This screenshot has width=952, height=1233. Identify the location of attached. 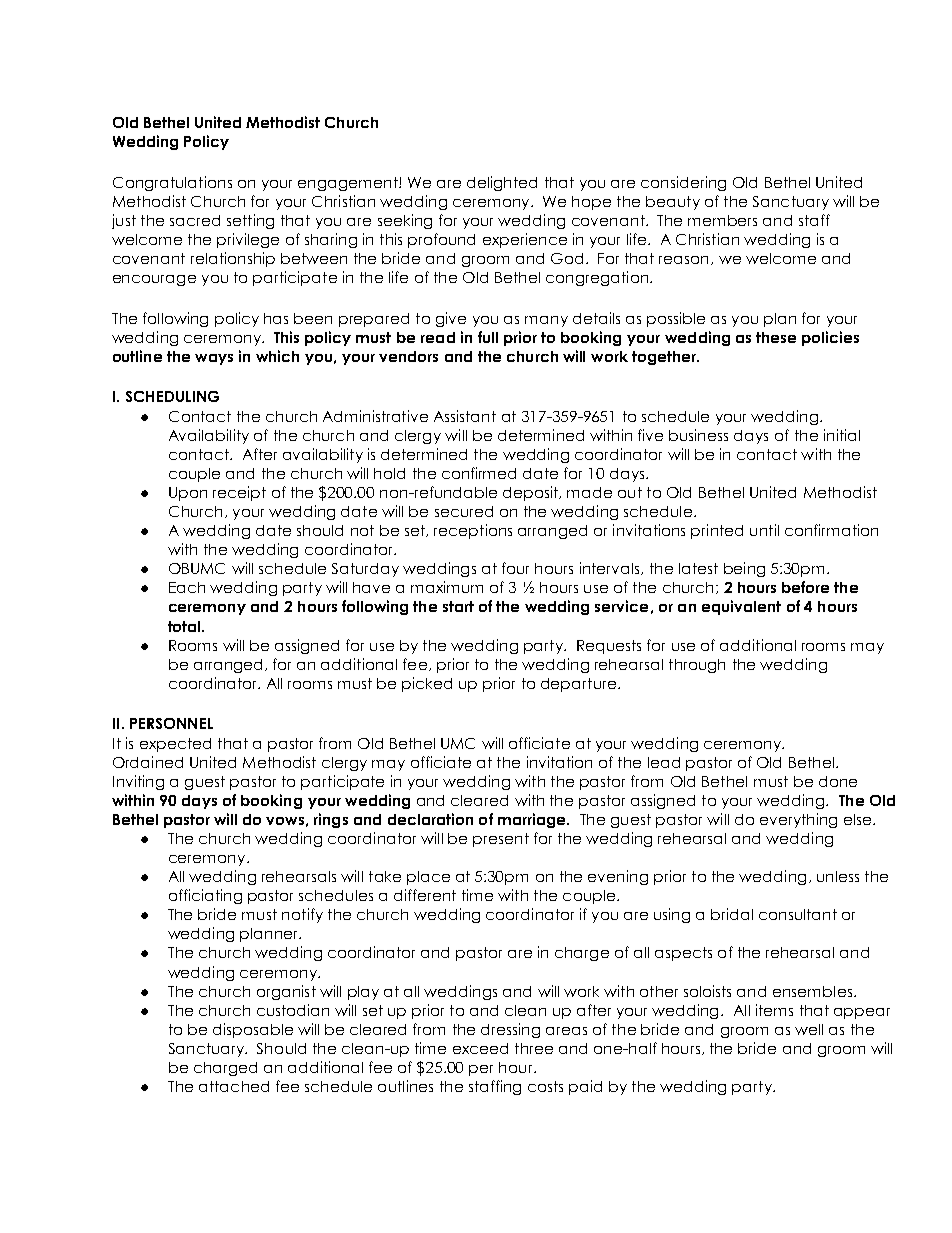
(234, 1086).
